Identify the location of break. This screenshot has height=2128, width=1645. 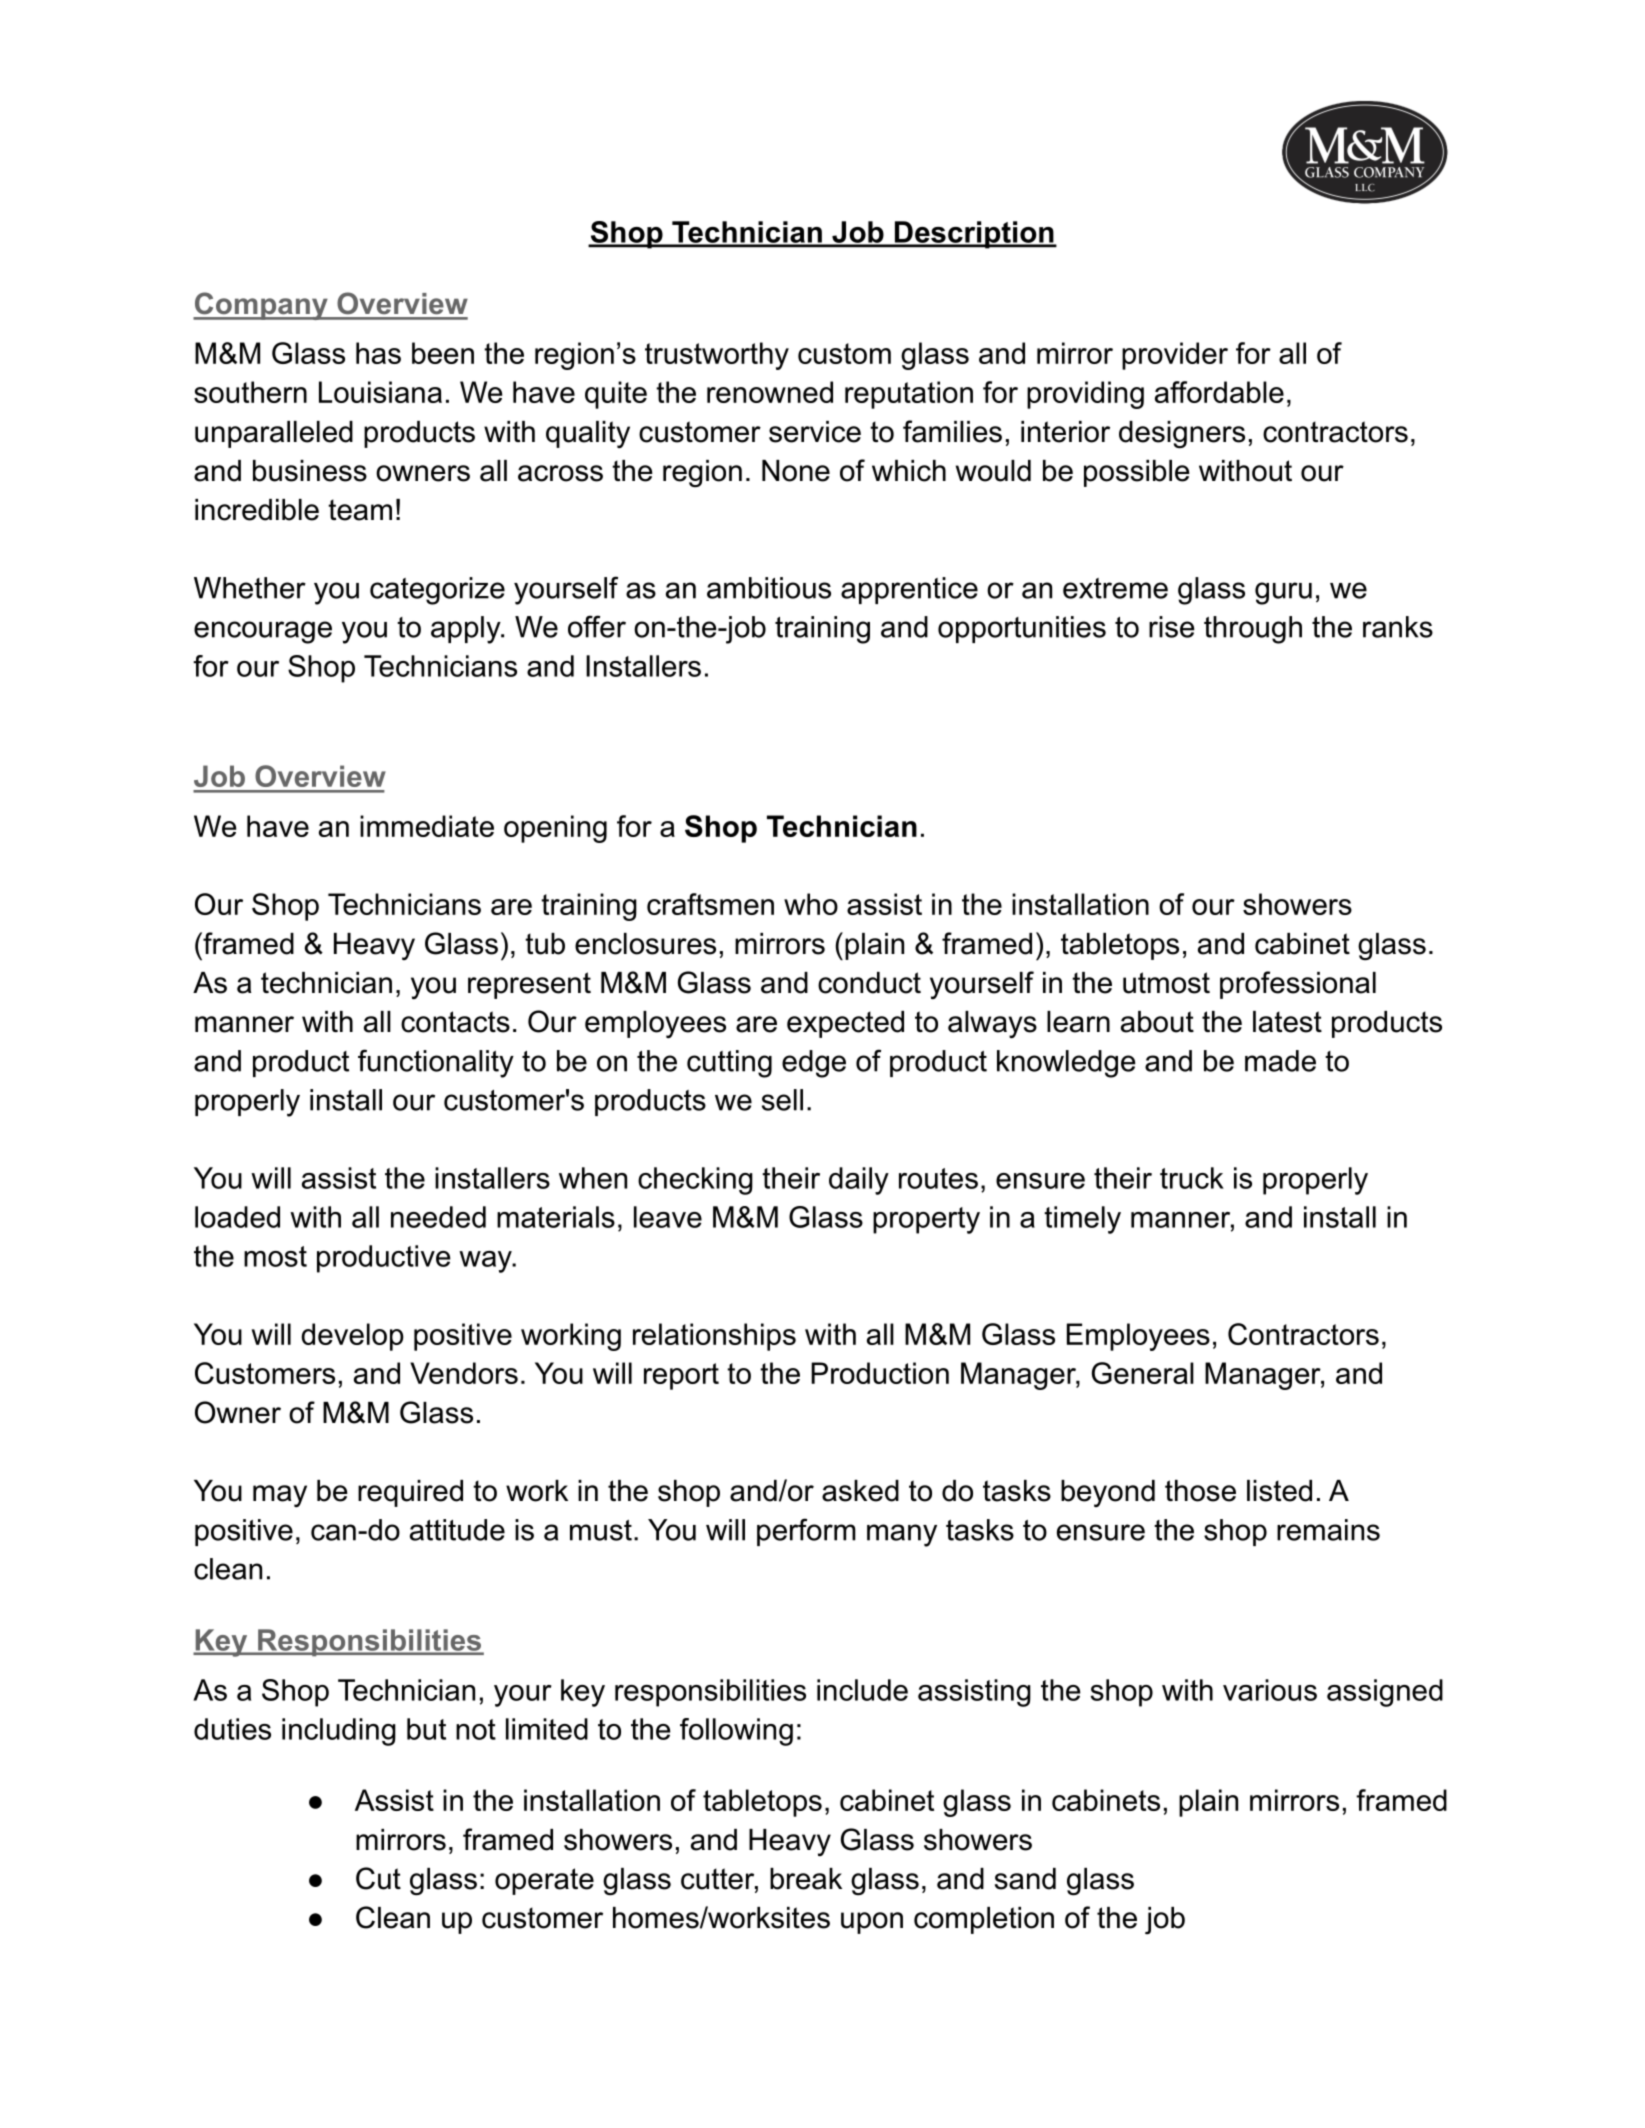
(806, 1879).
